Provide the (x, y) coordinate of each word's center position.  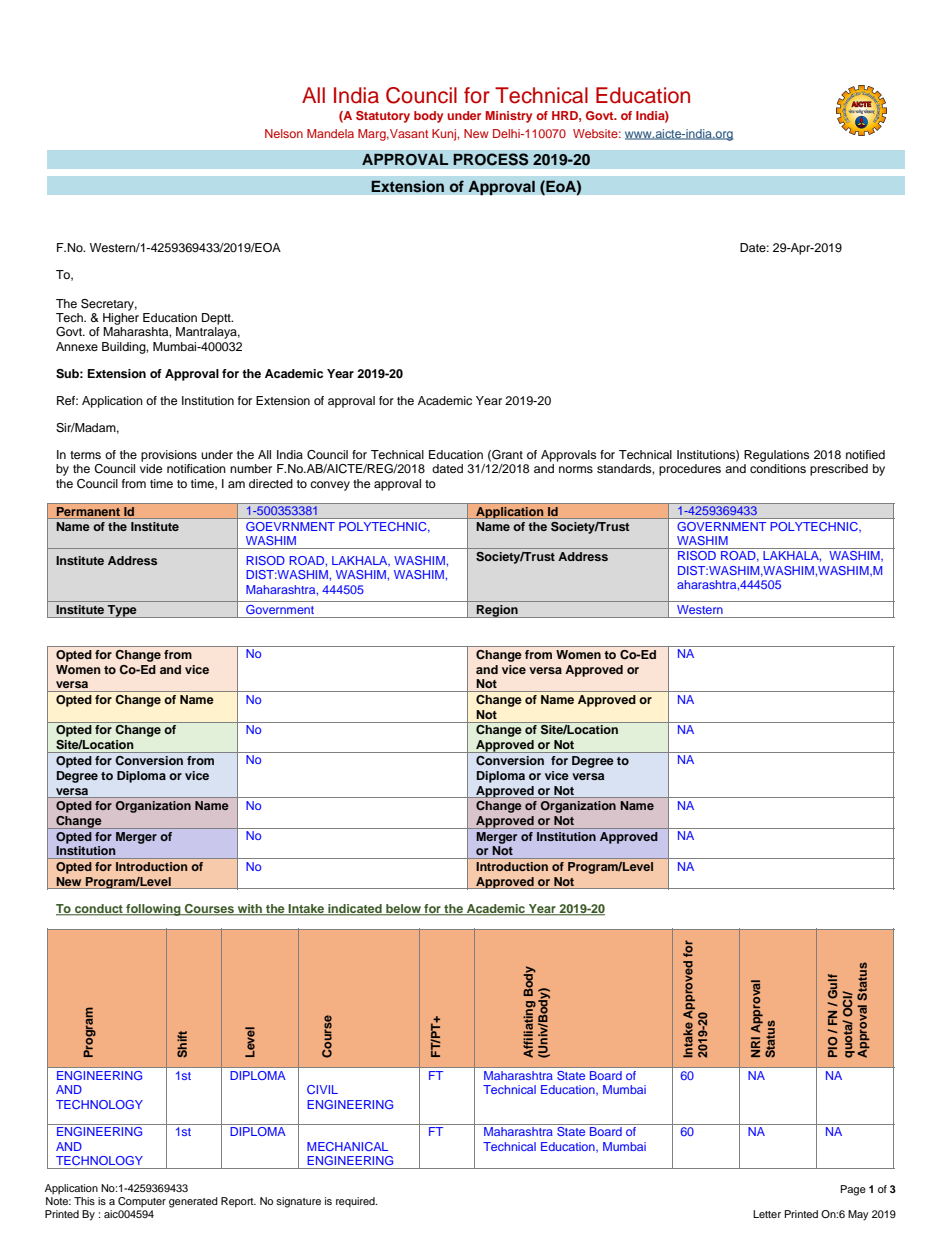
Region (497, 611)
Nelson (284, 133)
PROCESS (491, 159)
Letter (767, 1214)
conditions (778, 468)
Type (122, 611)
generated (193, 1202)
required (356, 1202)
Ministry (509, 117)
